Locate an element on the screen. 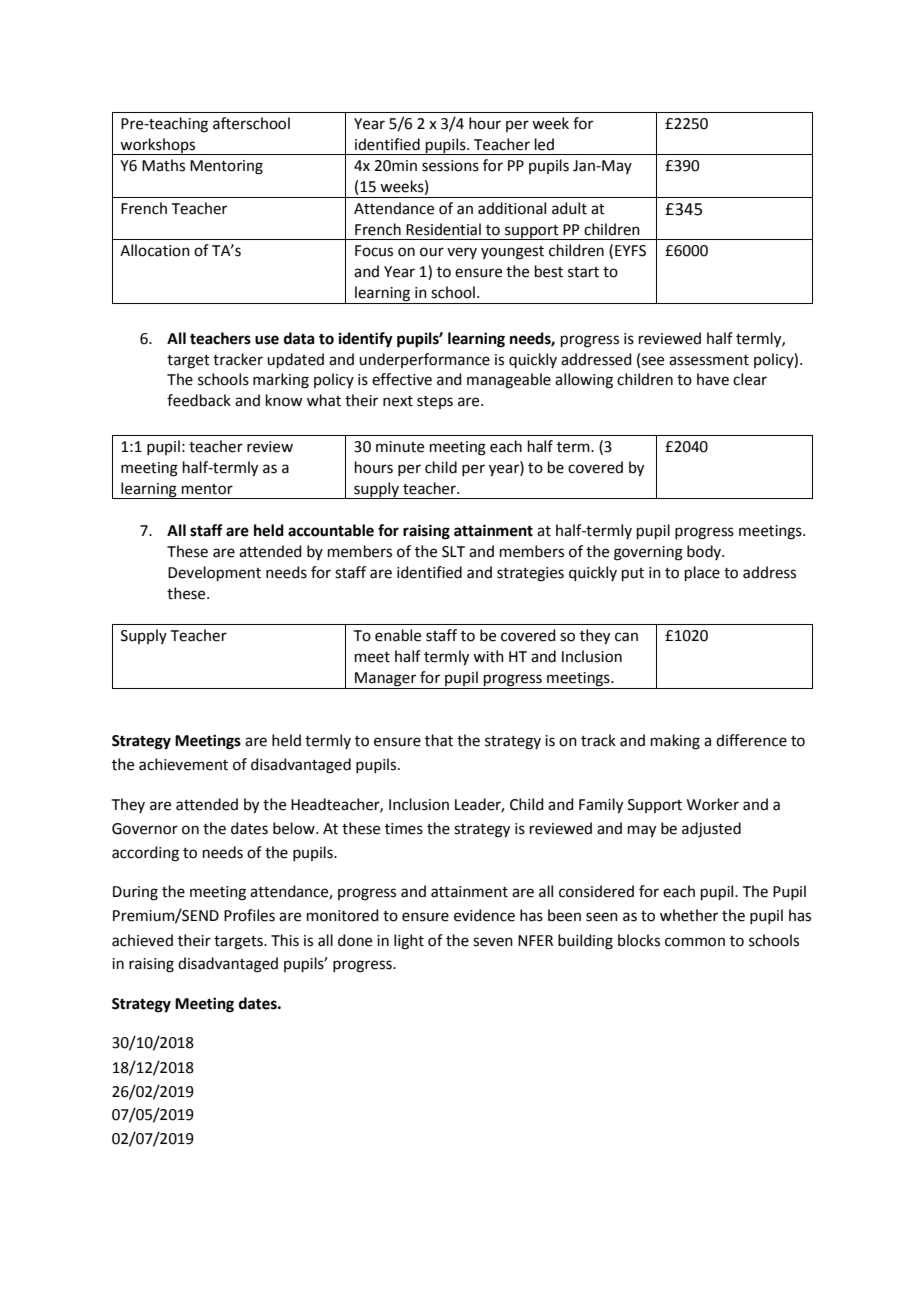 The image size is (924, 1308). Profiles is located at coordinates (249, 915).
